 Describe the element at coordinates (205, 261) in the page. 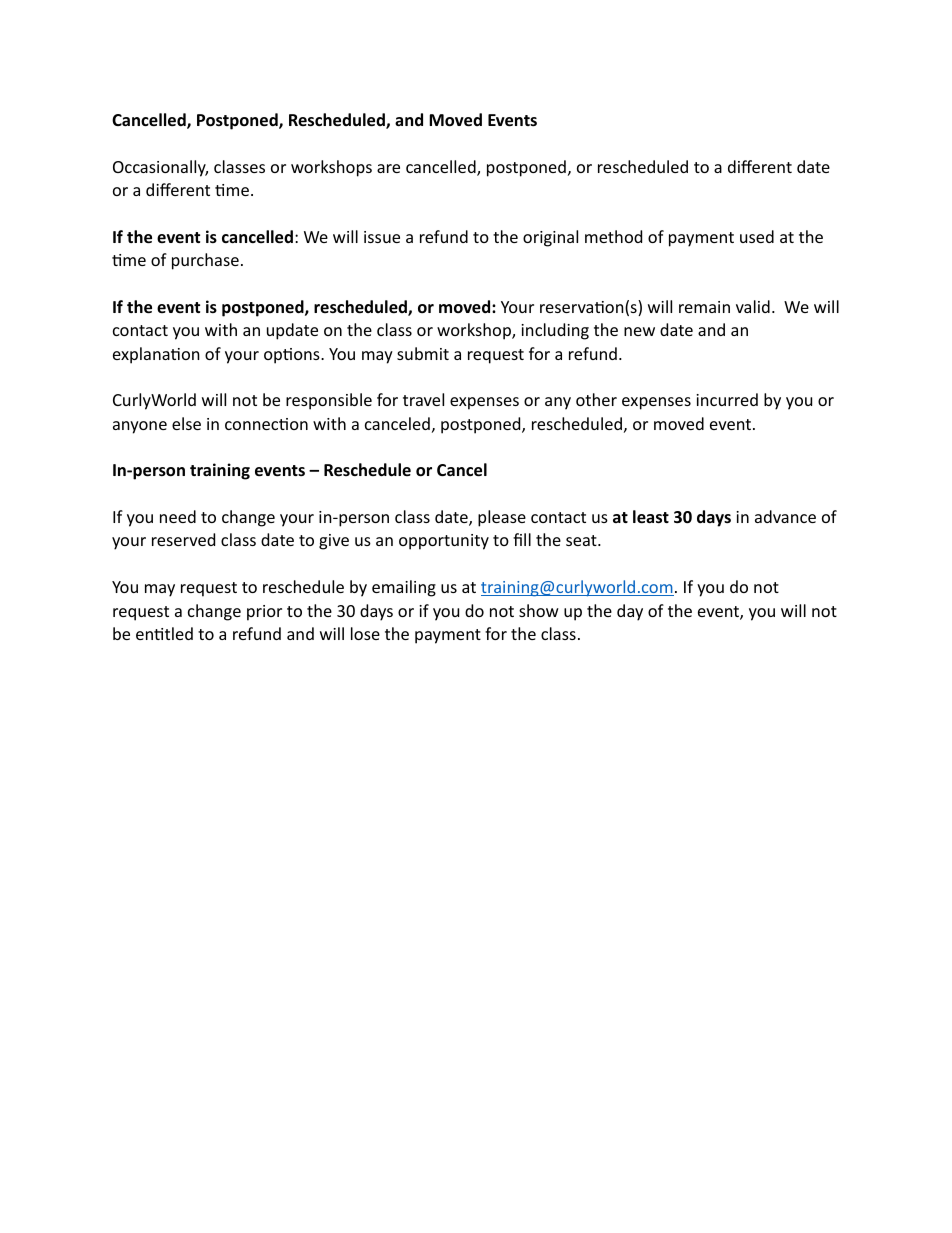

I see `purchase` at that location.
